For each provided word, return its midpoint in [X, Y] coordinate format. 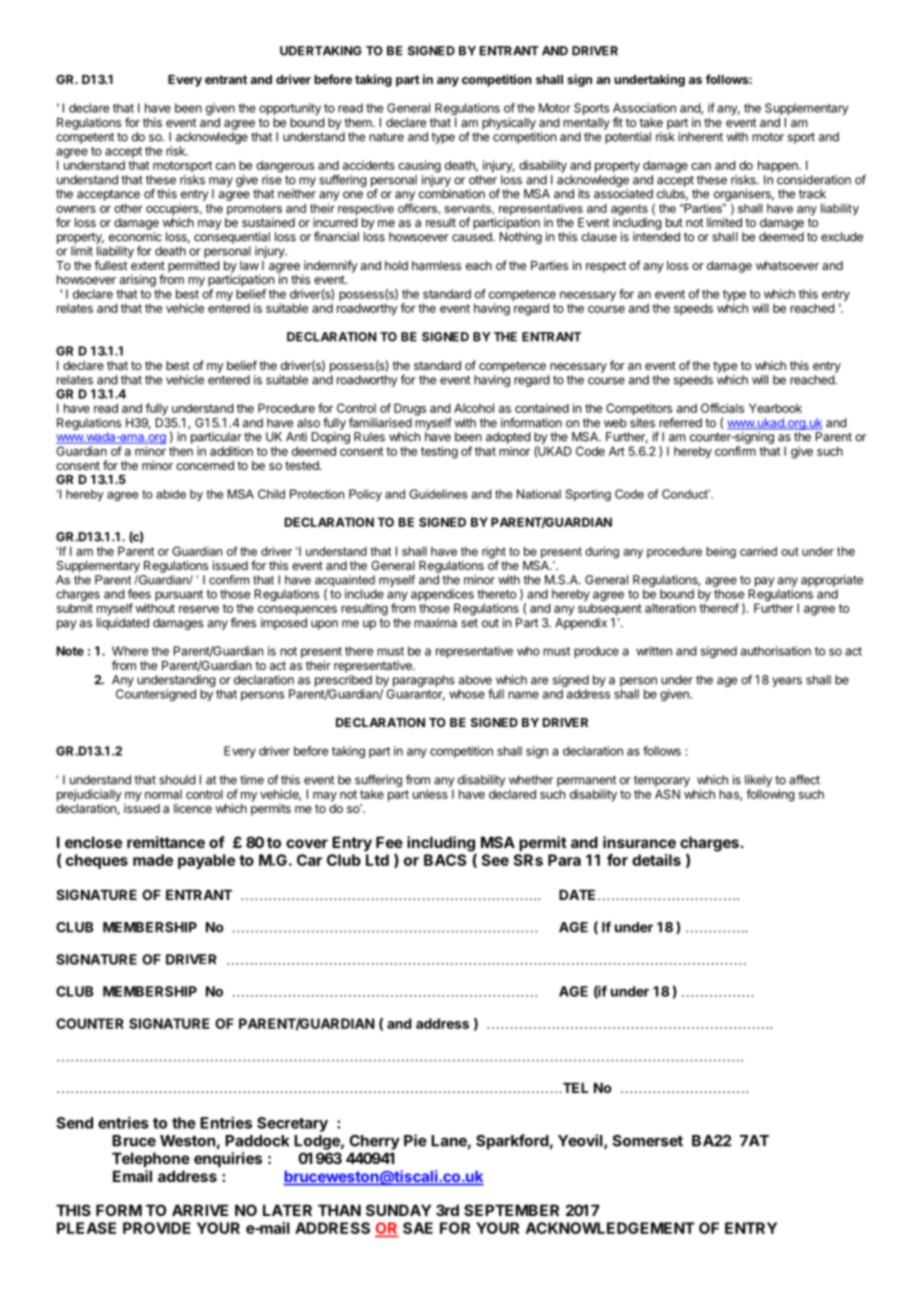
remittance [166, 842]
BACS [445, 860]
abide [171, 494]
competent [85, 138]
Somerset [647, 1141]
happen [779, 166]
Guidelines [438, 494]
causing [419, 166]
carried [758, 551]
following [770, 795]
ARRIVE [200, 1210]
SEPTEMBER [511, 1210]
